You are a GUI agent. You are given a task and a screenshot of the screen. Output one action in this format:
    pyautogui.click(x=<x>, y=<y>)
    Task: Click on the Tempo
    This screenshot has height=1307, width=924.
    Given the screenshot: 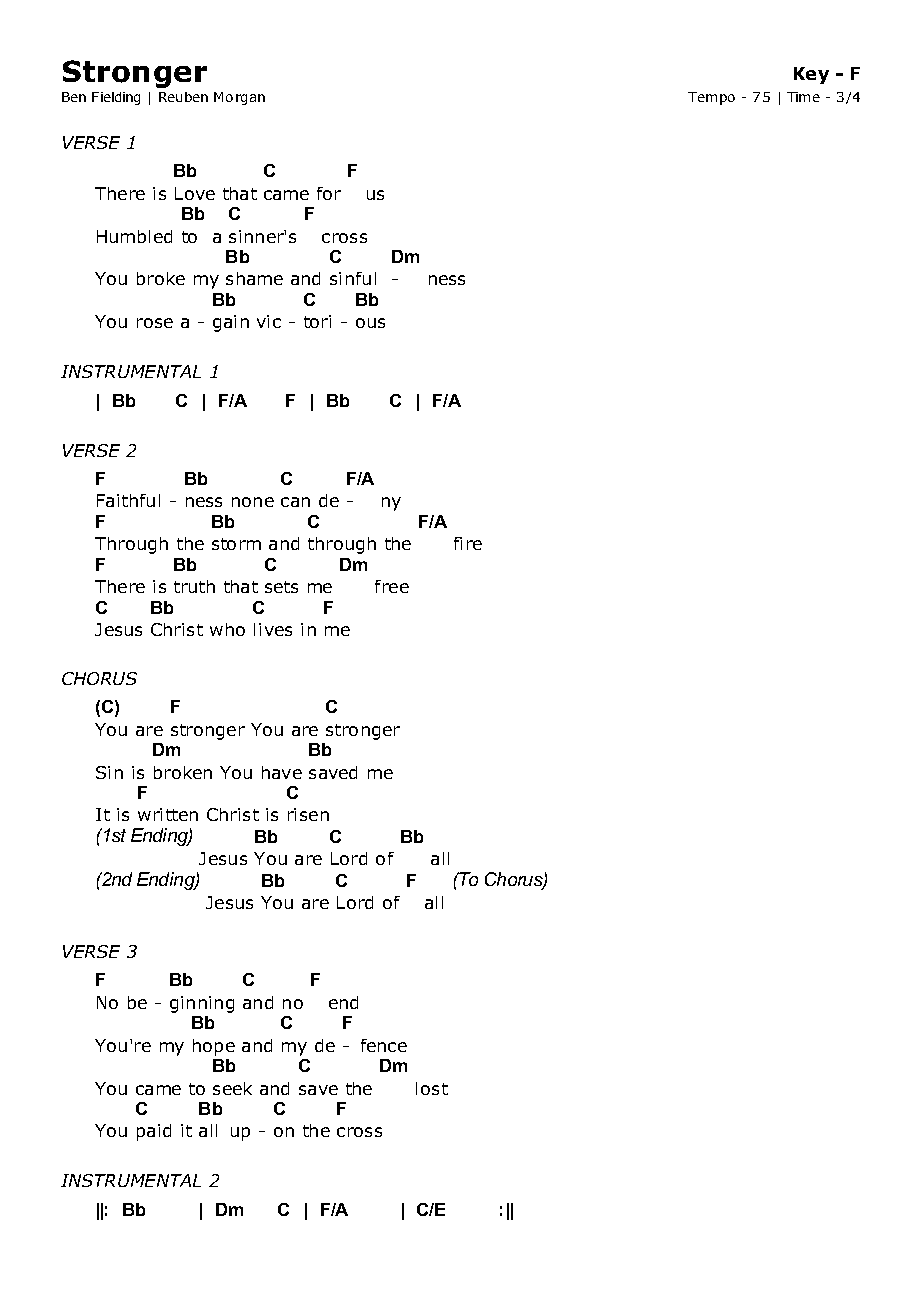 What is the action you would take?
    pyautogui.click(x=711, y=98)
